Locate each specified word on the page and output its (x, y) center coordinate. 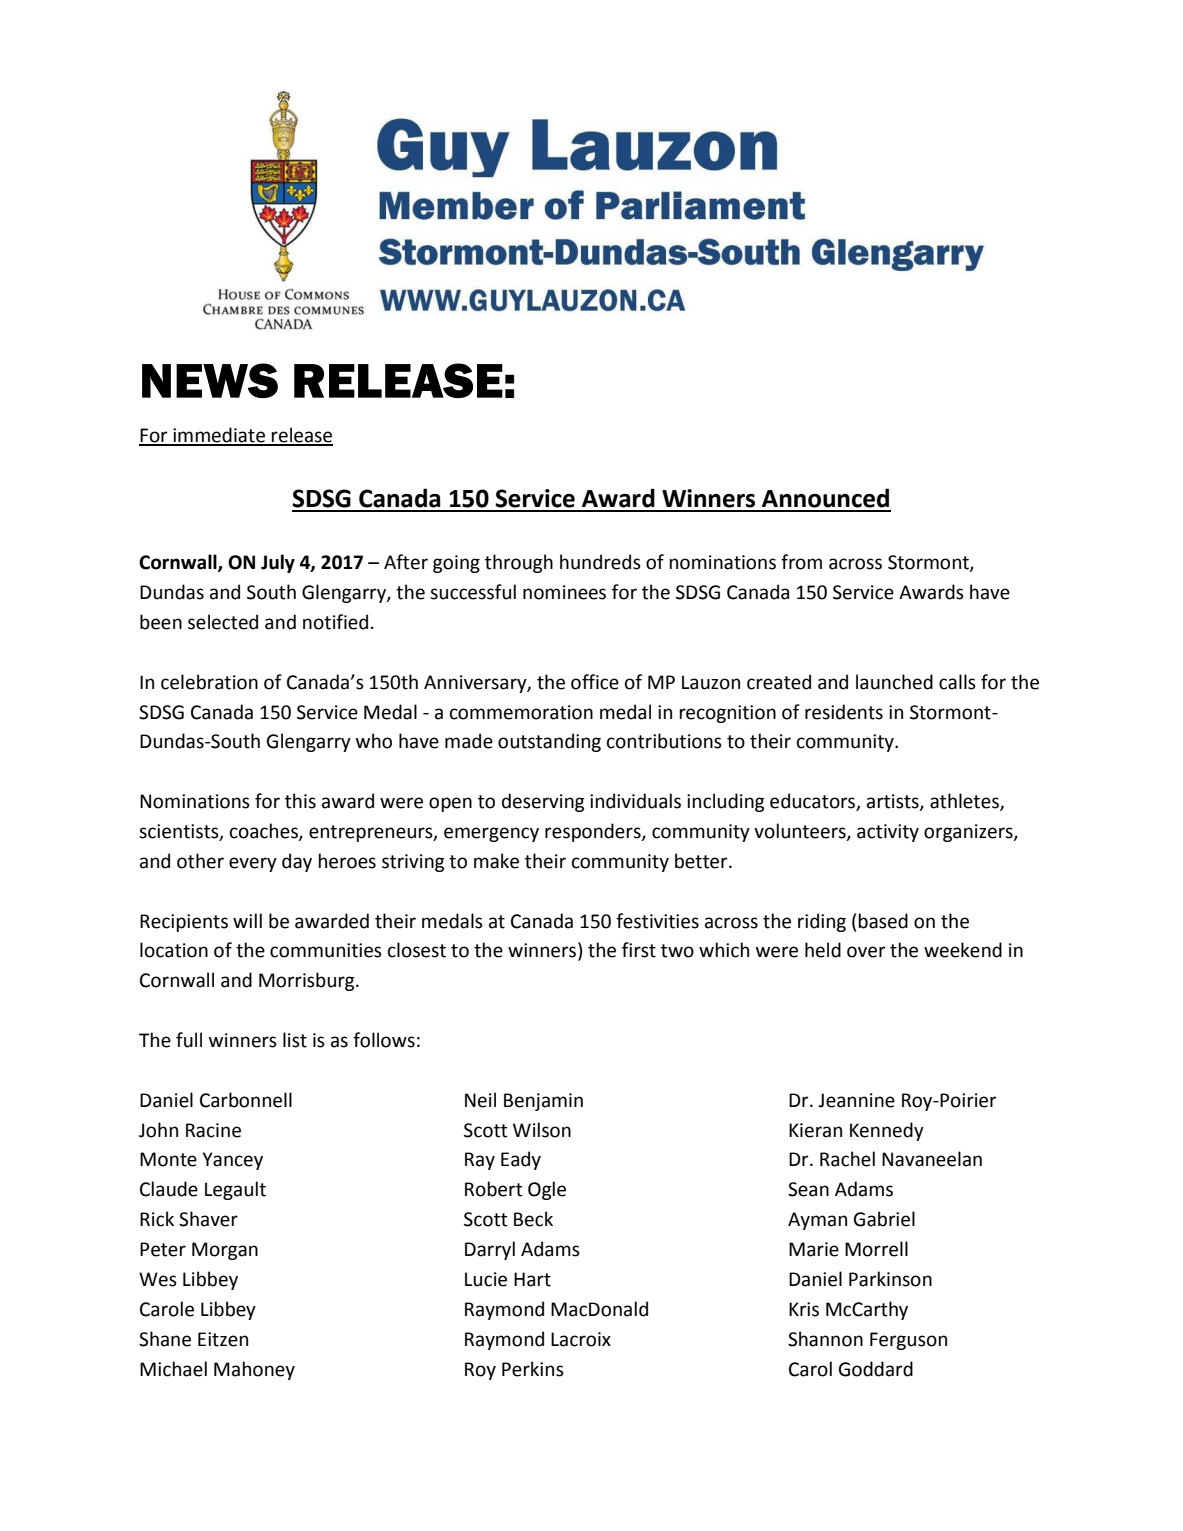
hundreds (600, 562)
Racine (213, 1130)
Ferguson (908, 1341)
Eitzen (223, 1339)
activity (888, 833)
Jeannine (856, 1100)
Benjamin (543, 1102)
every (253, 864)
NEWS (210, 380)
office (595, 682)
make (496, 861)
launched (894, 682)
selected (223, 622)
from (801, 562)
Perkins (533, 1369)
